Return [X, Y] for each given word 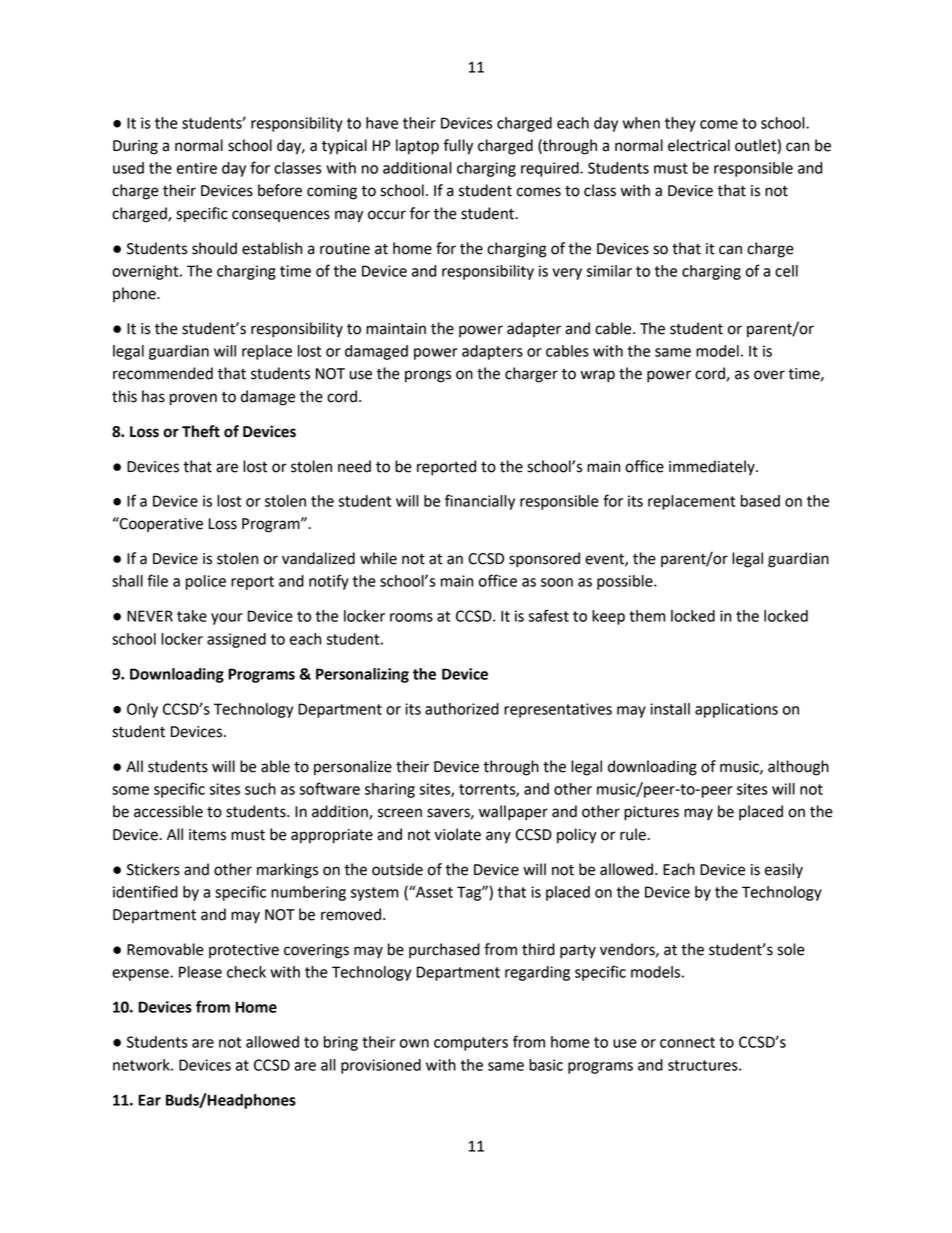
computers [471, 1044]
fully [458, 147]
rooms [411, 617]
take [192, 616]
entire [197, 168]
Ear [149, 1100]
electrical [699, 145]
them [647, 616]
